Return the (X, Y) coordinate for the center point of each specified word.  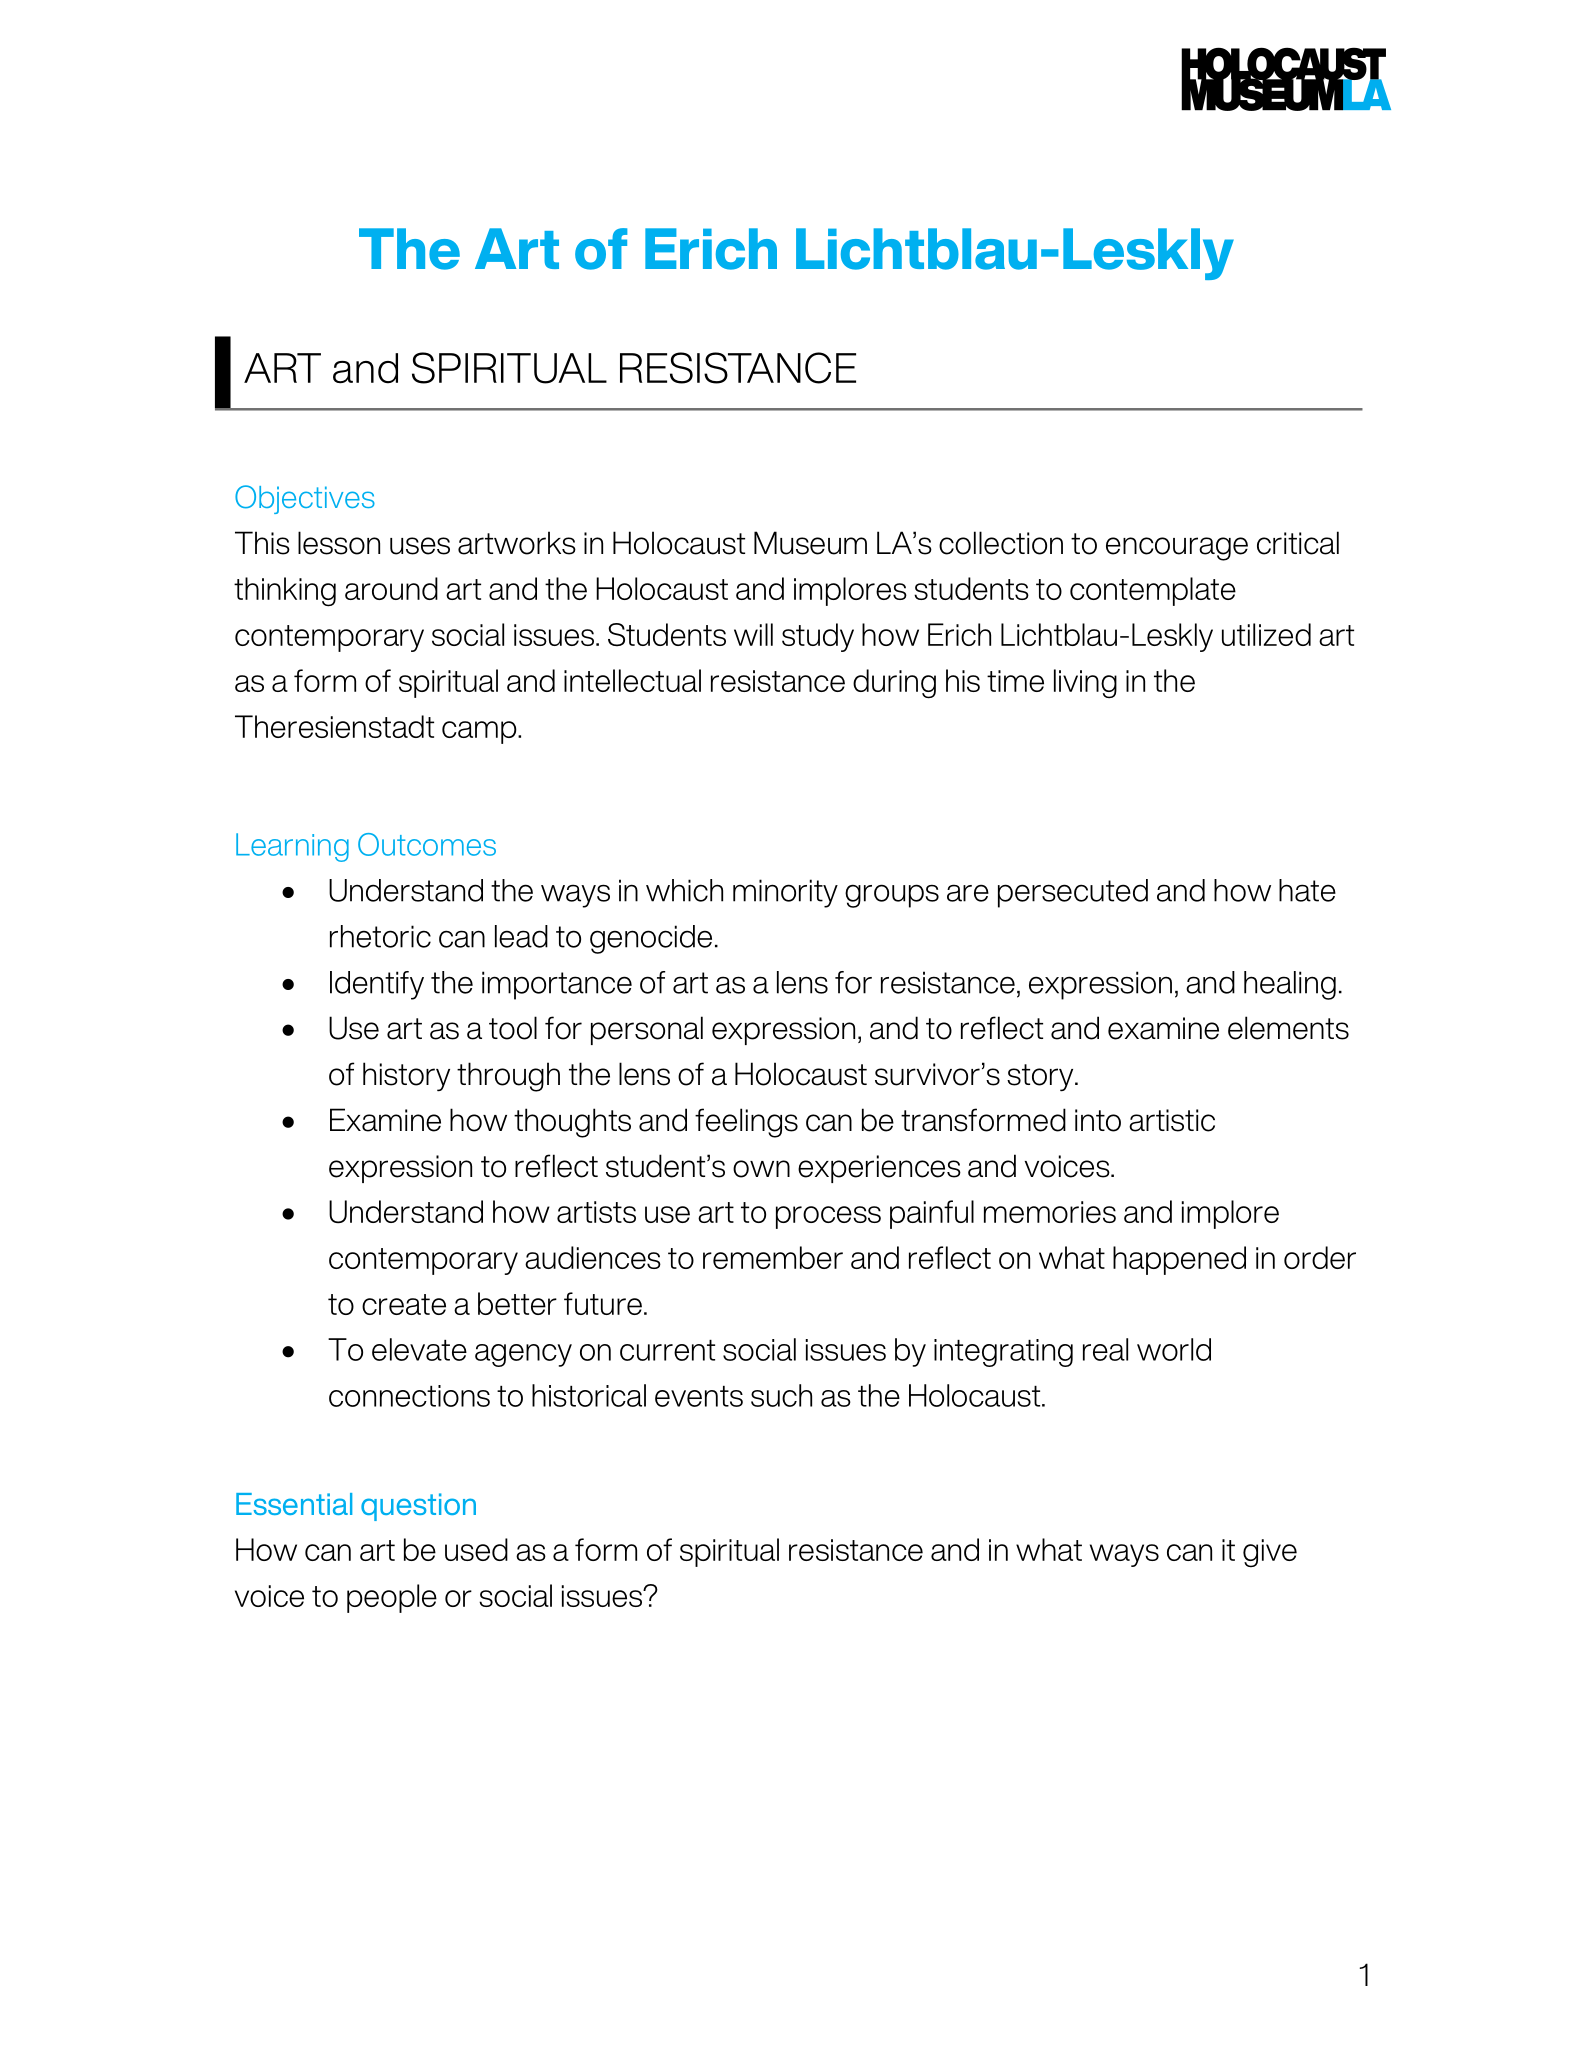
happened (1179, 1260)
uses (420, 546)
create (404, 1304)
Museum (810, 543)
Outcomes (427, 844)
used (476, 1549)
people (392, 1598)
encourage (1177, 549)
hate (1307, 890)
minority (785, 893)
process (828, 1217)
